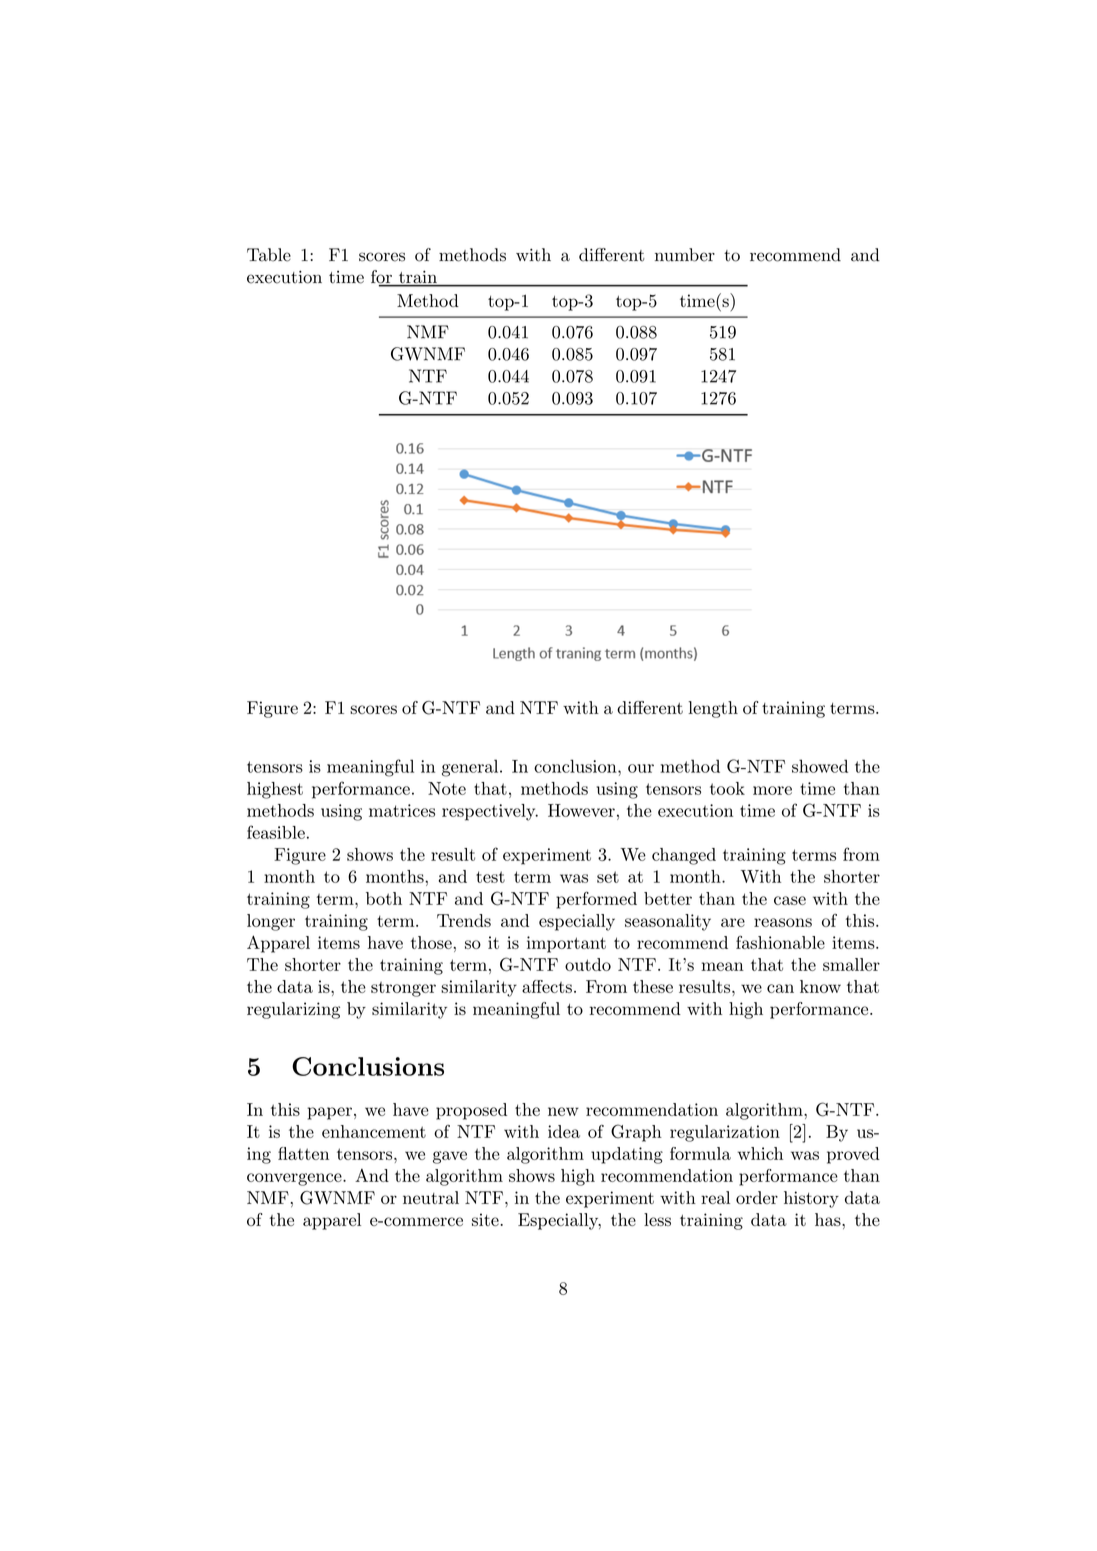  Describe the element at coordinates (470, 768) in the screenshot. I see `general` at that location.
